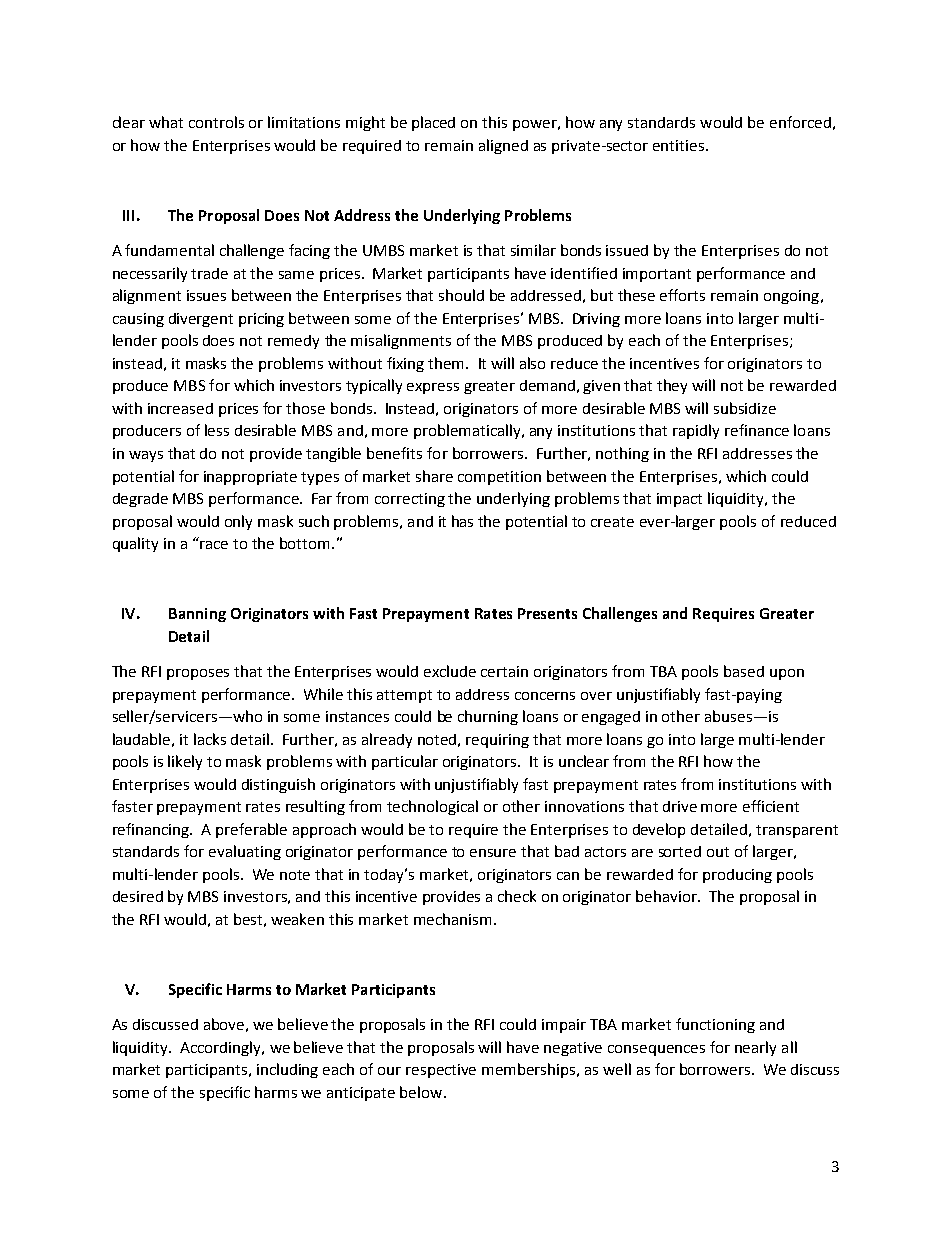  I want to click on Banning, so click(197, 615).
